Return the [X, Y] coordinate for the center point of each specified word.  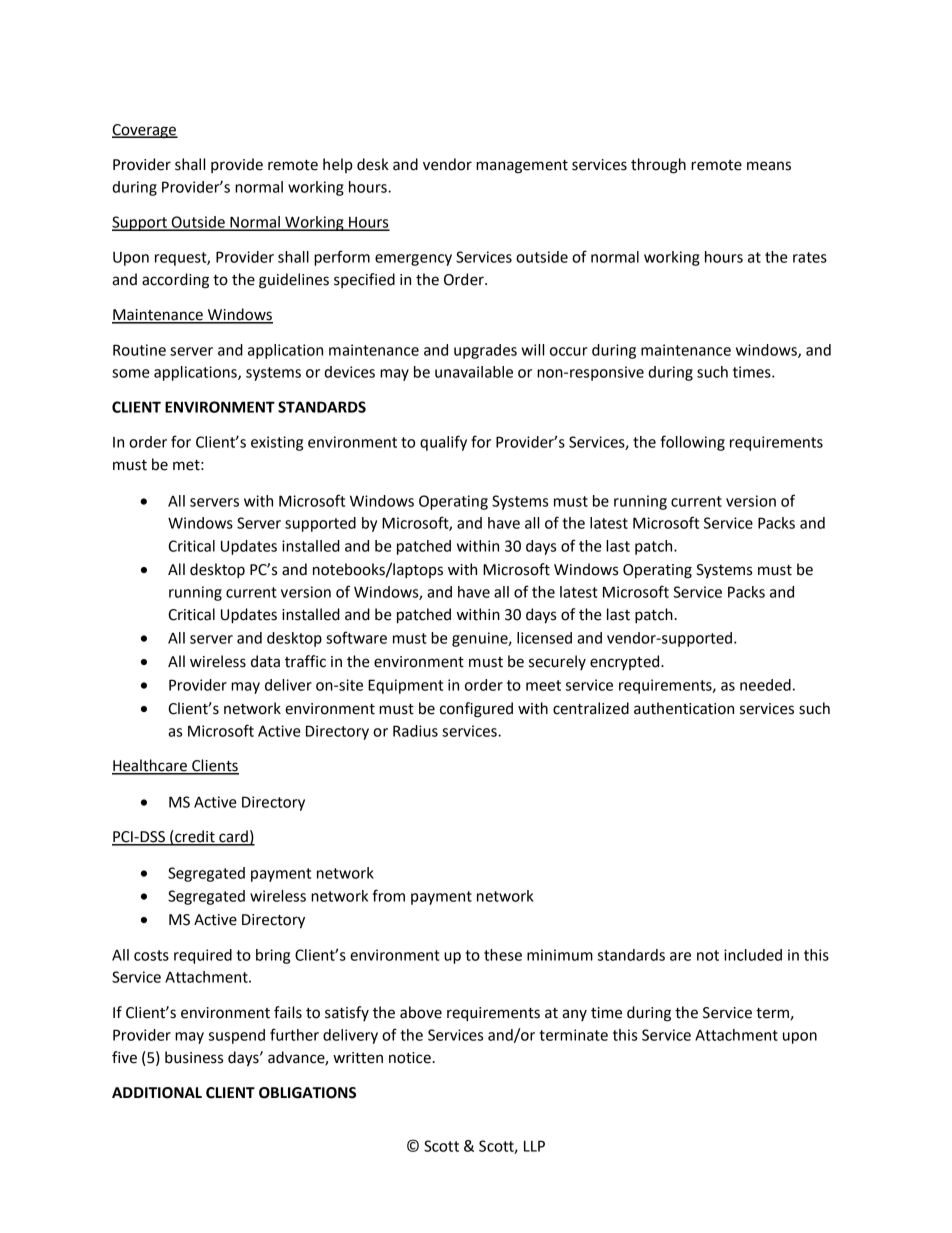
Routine [139, 350]
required [203, 956]
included [753, 955]
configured [476, 710]
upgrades [485, 351]
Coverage [145, 131]
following [692, 443]
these [503, 955]
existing [277, 443]
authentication [684, 708]
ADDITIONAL [157, 1093]
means [769, 166]
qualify [443, 443]
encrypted [626, 662]
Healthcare [150, 766]
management [522, 167]
